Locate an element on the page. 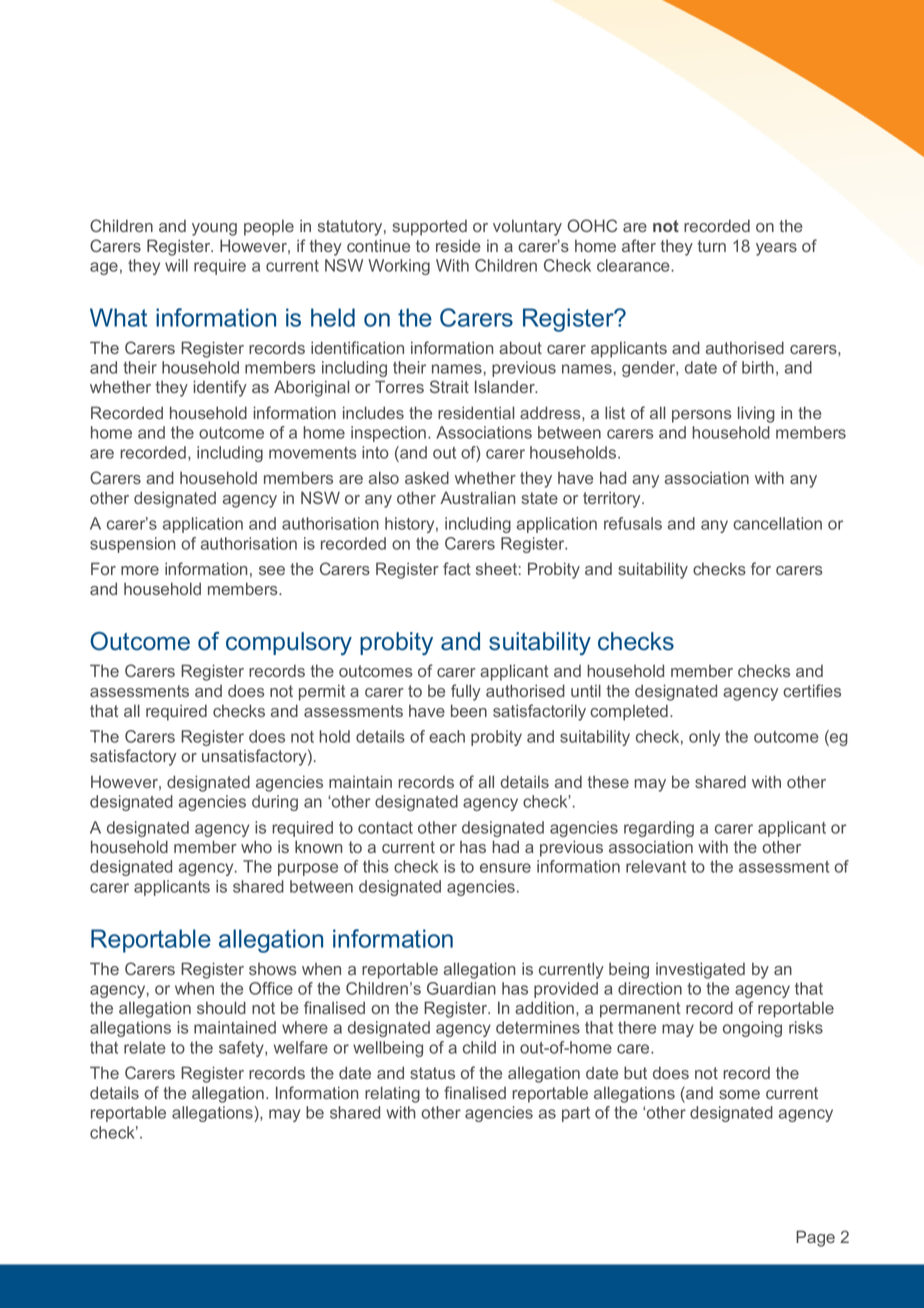 The image size is (924, 1308). will is located at coordinates (176, 265).
